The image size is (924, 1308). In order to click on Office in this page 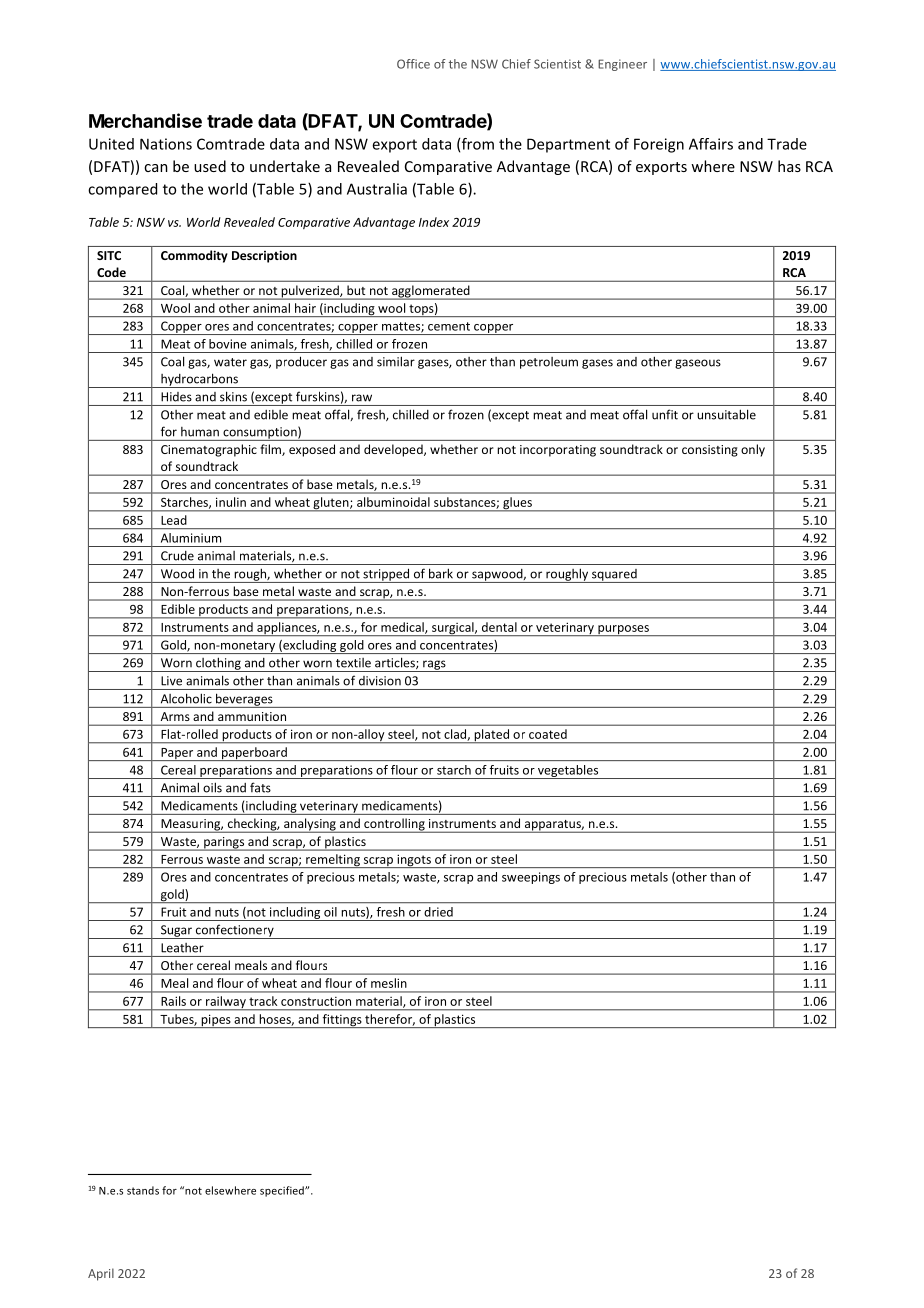, I will do `click(413, 64)`.
